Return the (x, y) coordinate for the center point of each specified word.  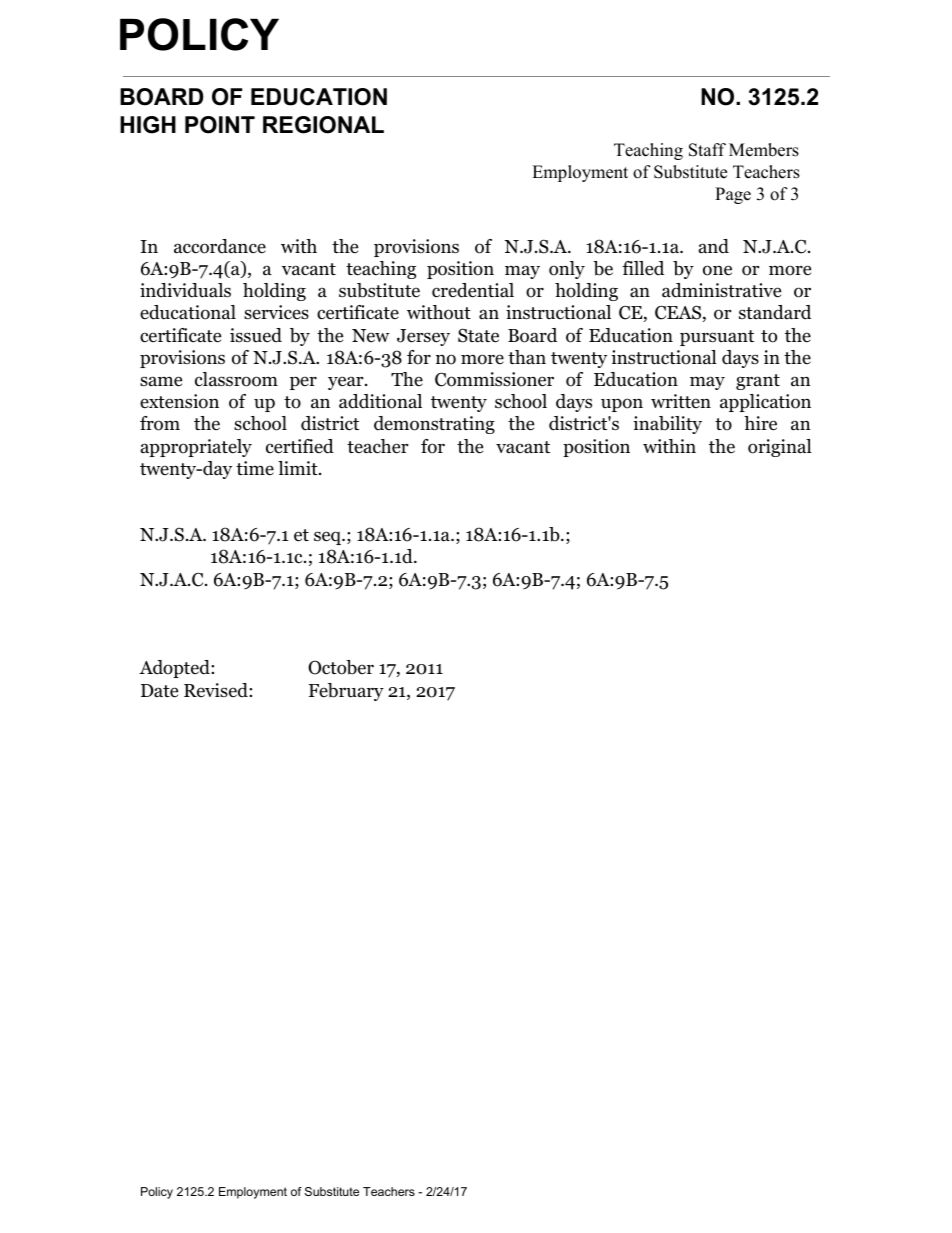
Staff (707, 150)
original (780, 448)
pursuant (717, 338)
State (478, 335)
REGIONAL (323, 125)
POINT (220, 125)
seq (328, 538)
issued (256, 335)
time (255, 468)
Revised (217, 690)
